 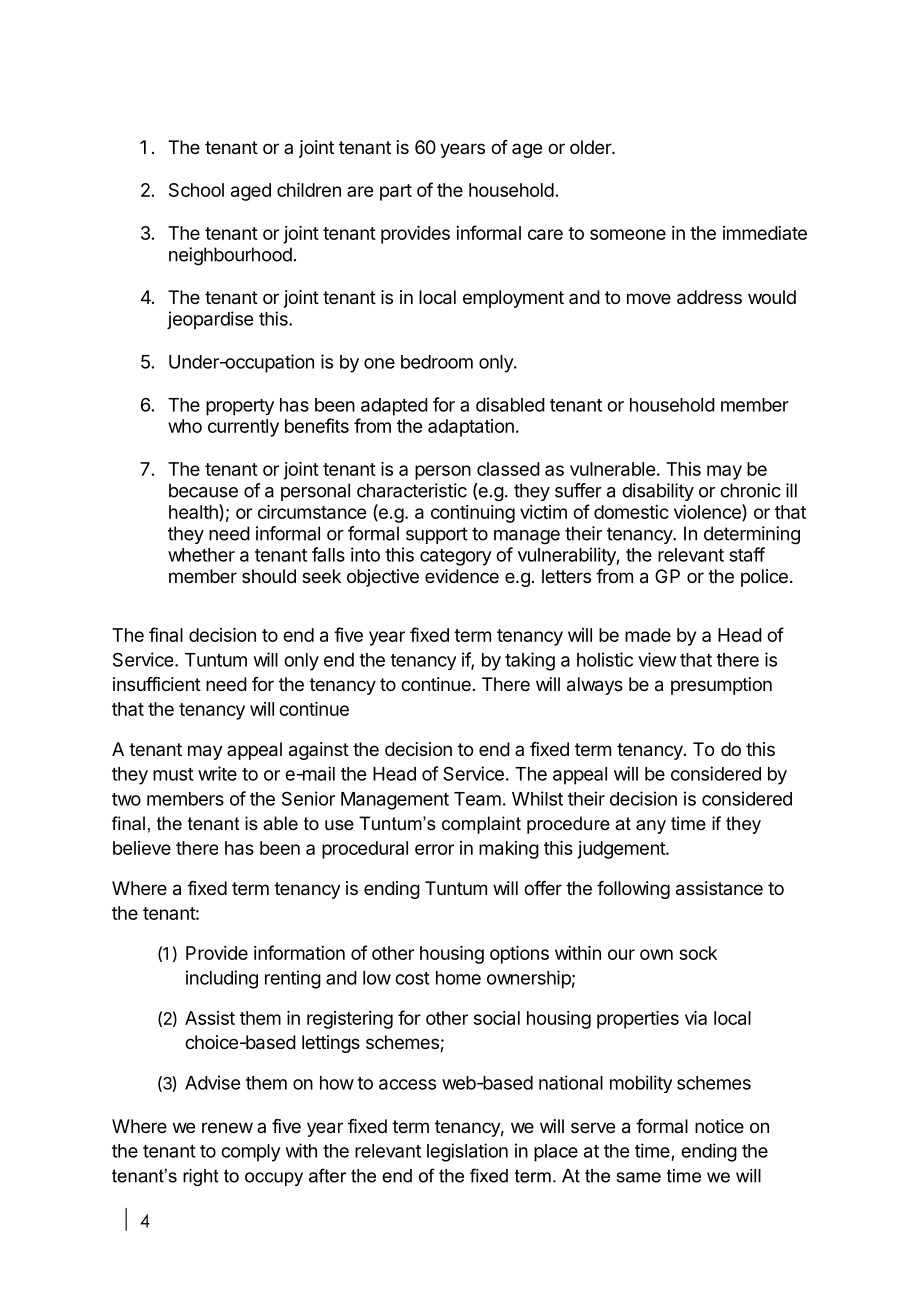 I want to click on part, so click(x=396, y=192).
